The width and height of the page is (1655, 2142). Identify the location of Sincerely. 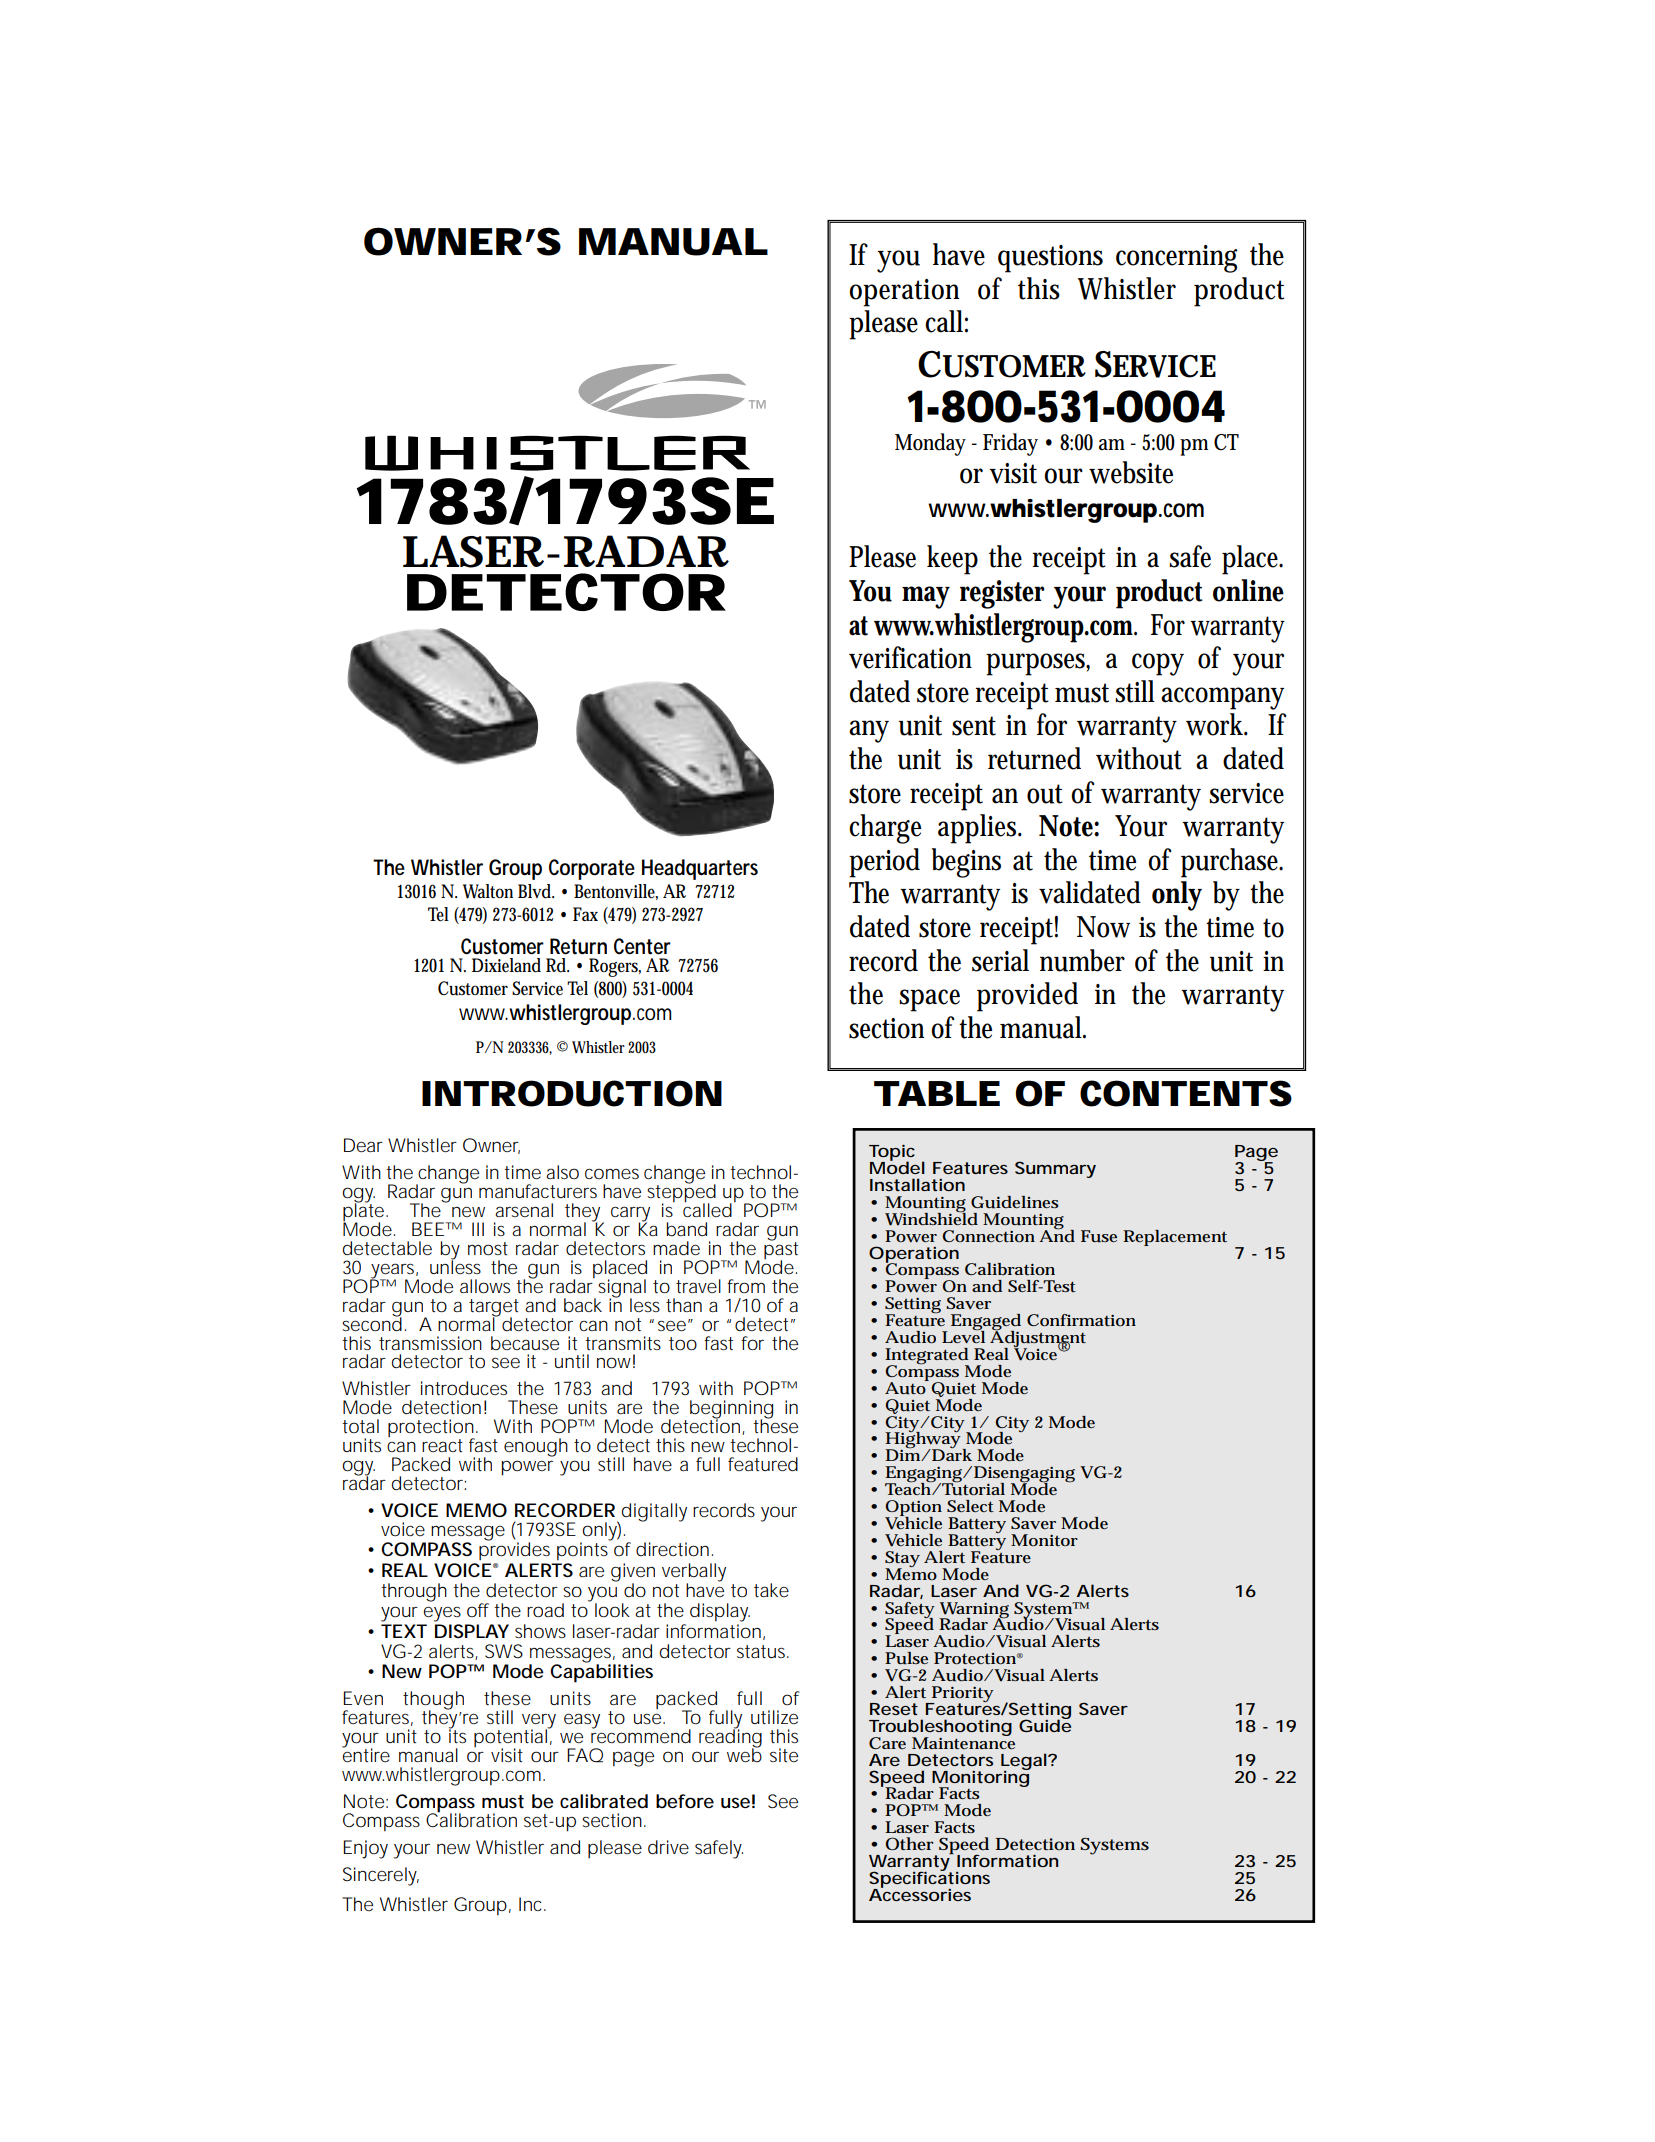
(381, 1876).
